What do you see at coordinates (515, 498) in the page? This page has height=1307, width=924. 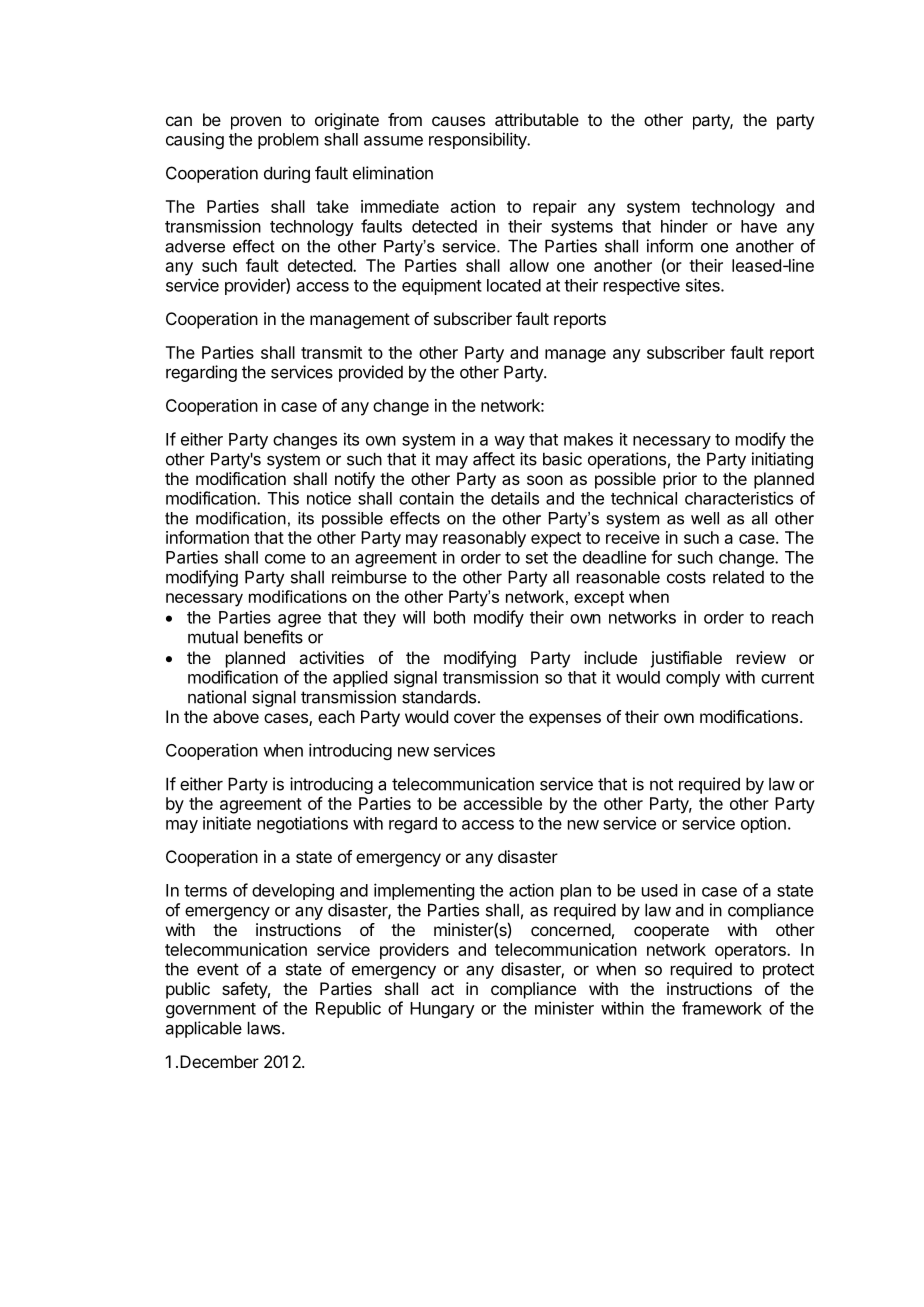 I see `details` at bounding box center [515, 498].
